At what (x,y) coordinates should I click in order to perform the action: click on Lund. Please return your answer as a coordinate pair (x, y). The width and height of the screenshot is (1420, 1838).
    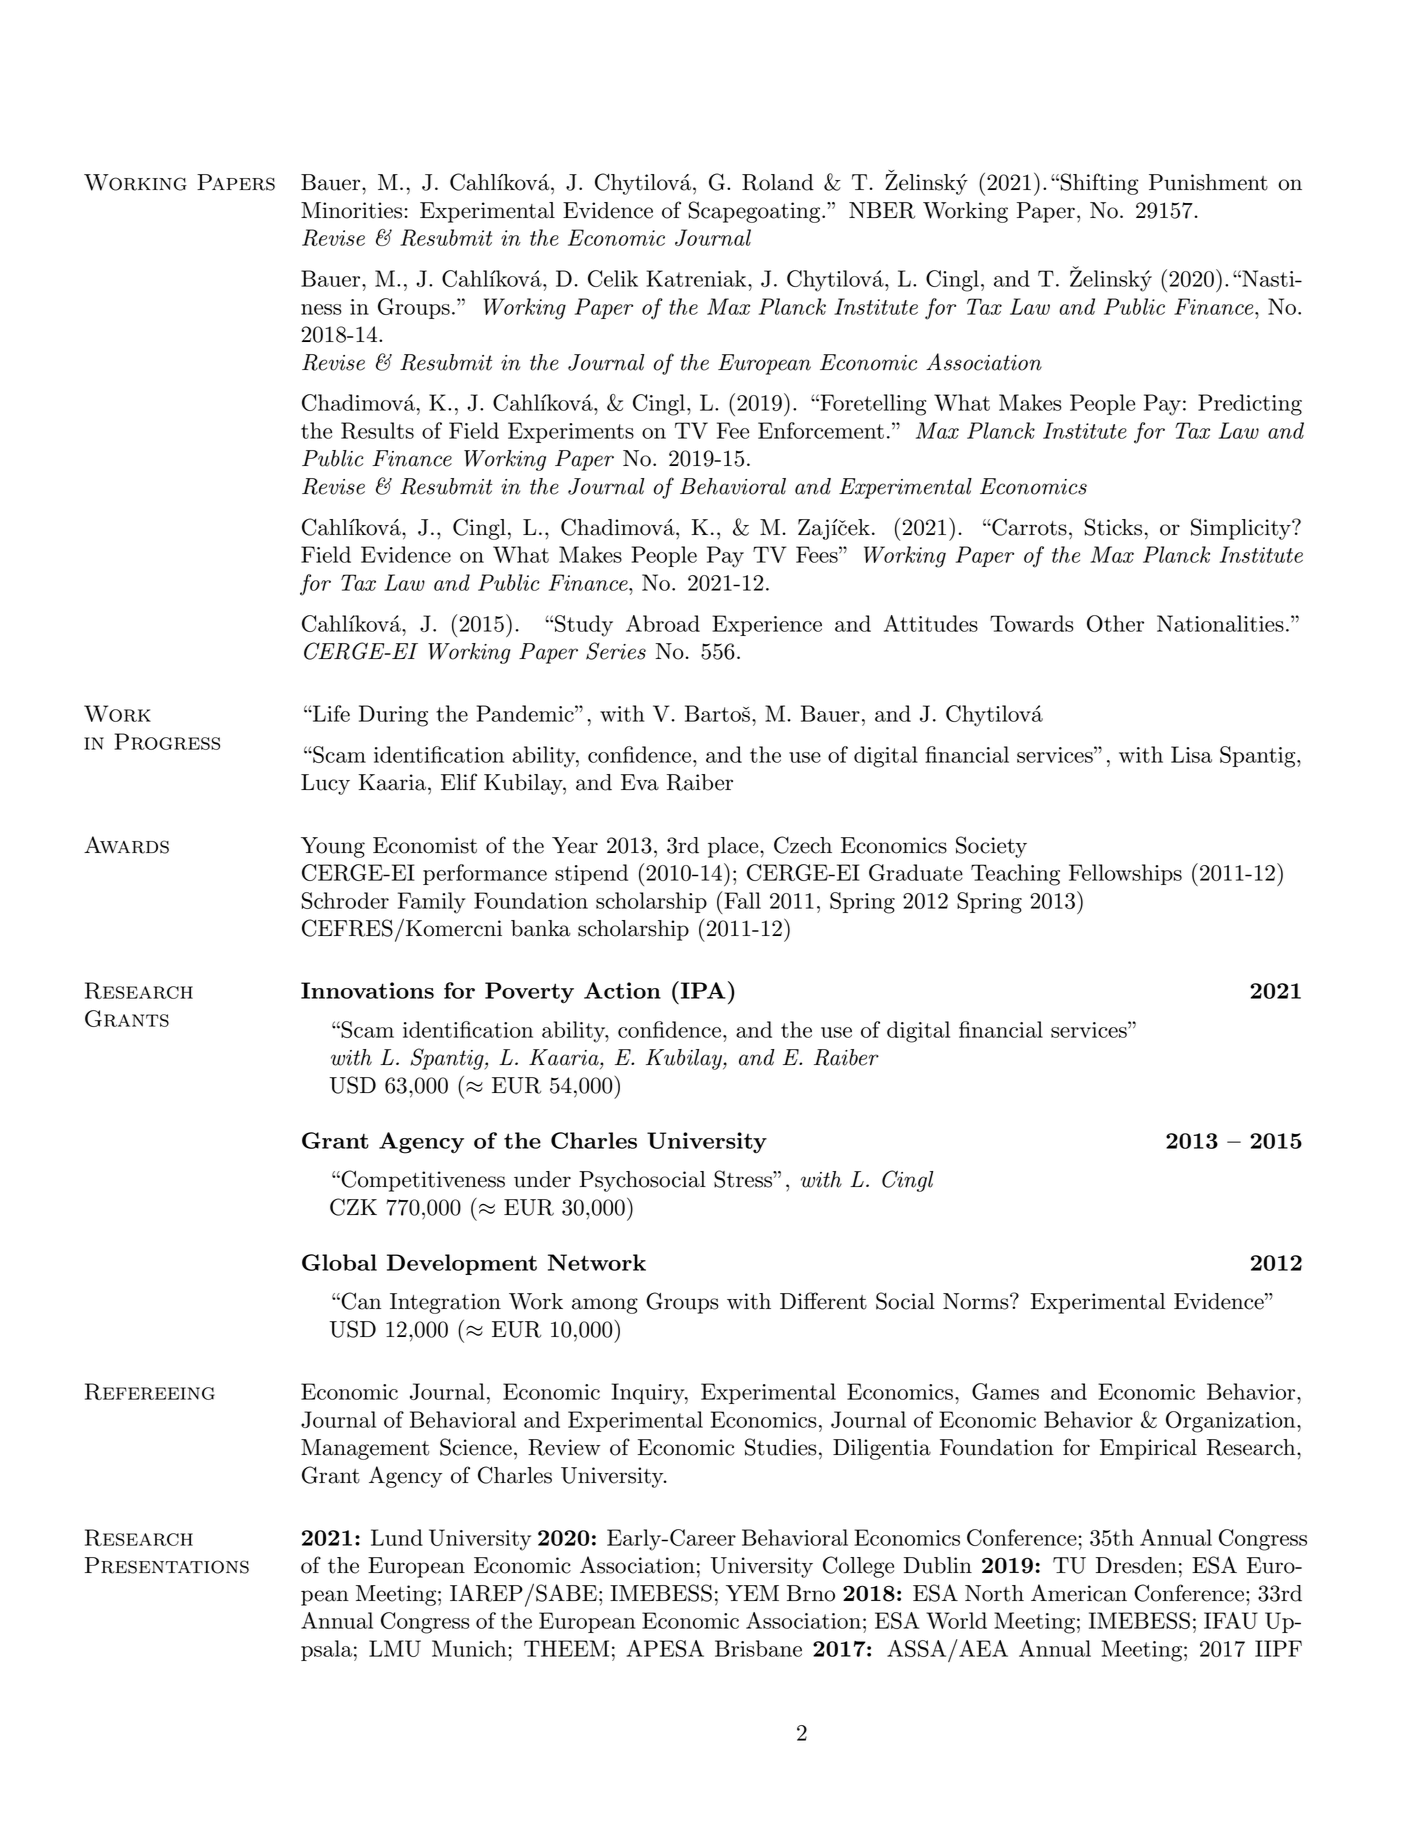
    Looking at the image, I should click on (397, 1537).
